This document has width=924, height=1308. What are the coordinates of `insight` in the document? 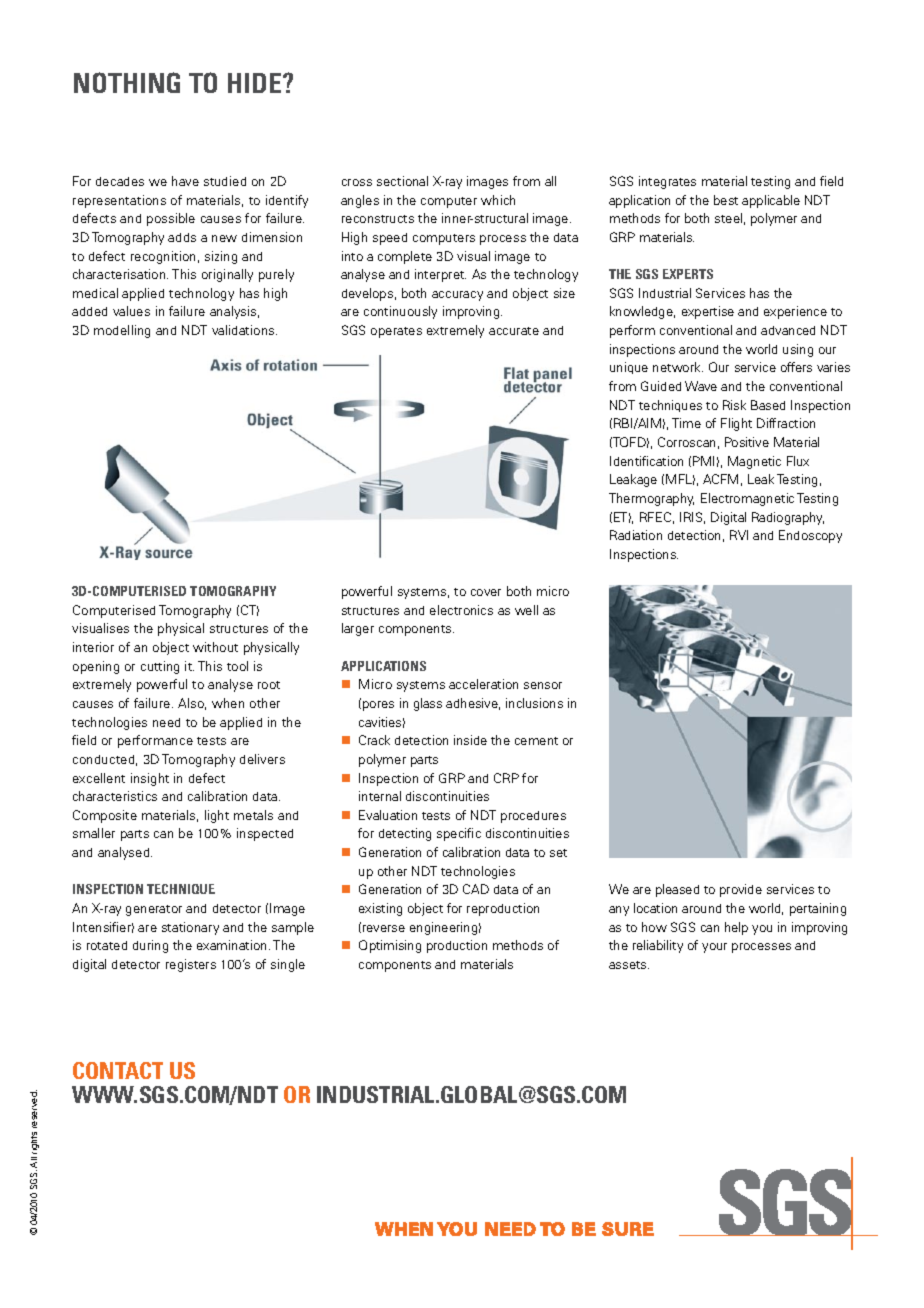 It's located at (150, 779).
